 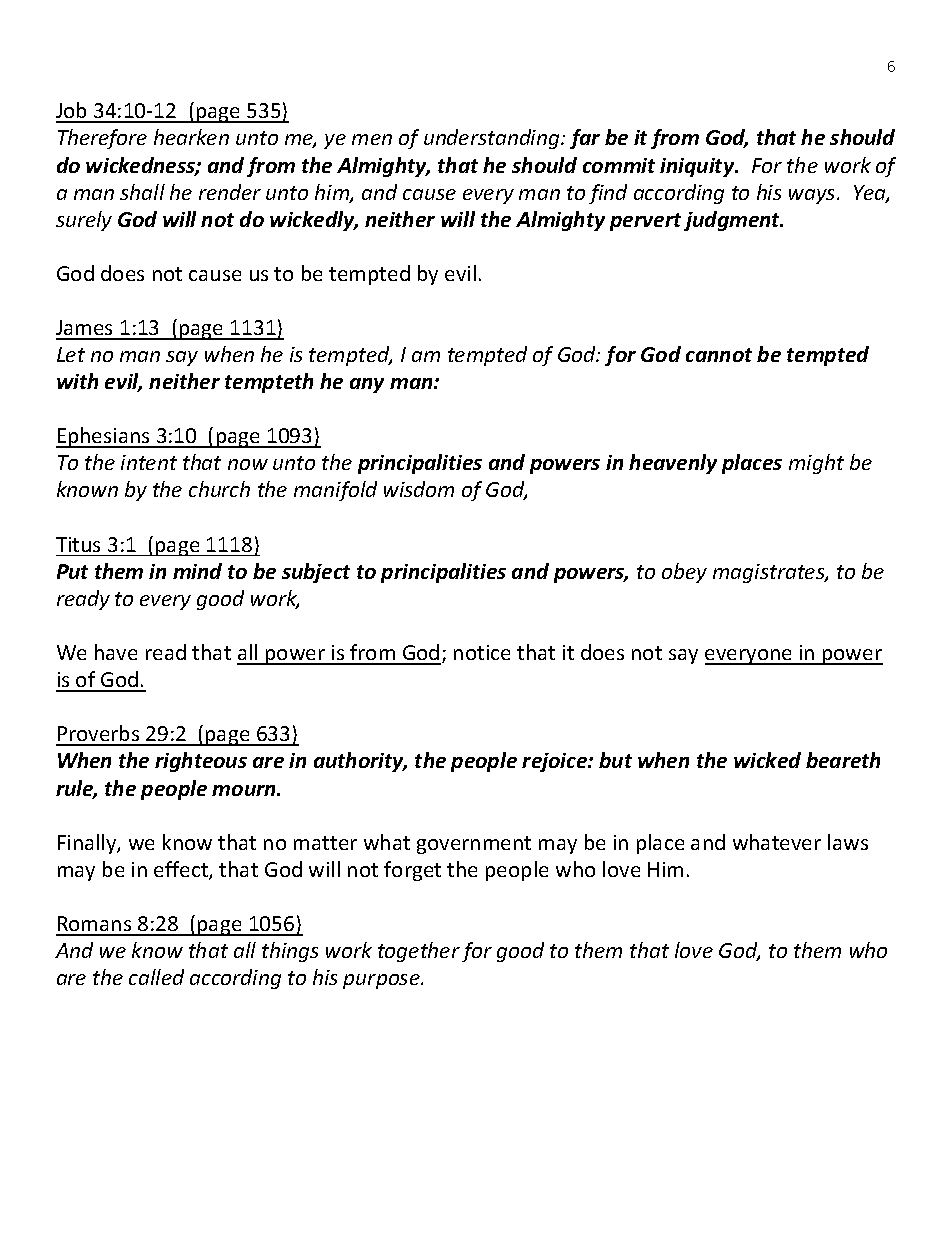 I want to click on cannot, so click(x=719, y=355).
